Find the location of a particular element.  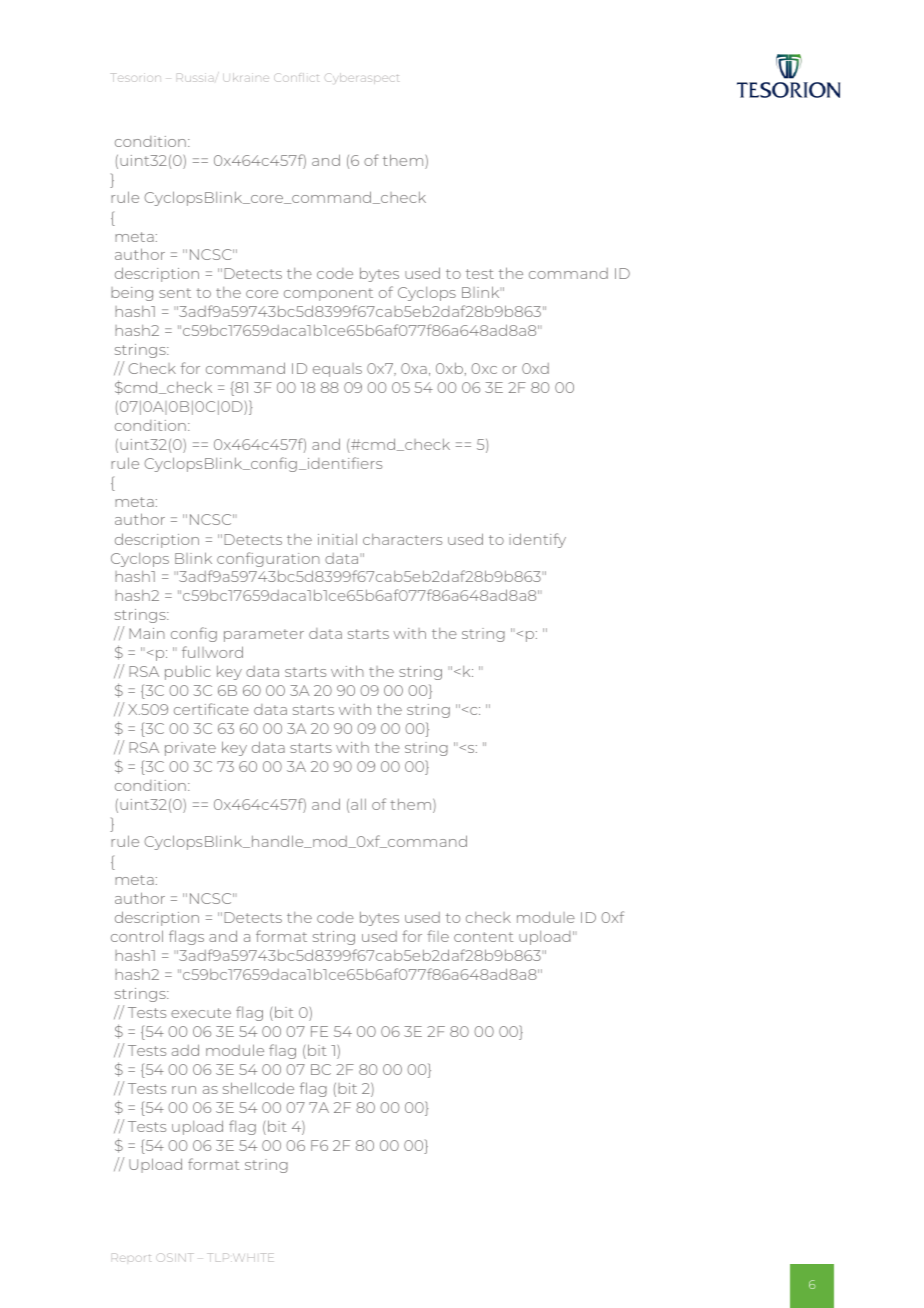

characters is located at coordinates (402, 539).
